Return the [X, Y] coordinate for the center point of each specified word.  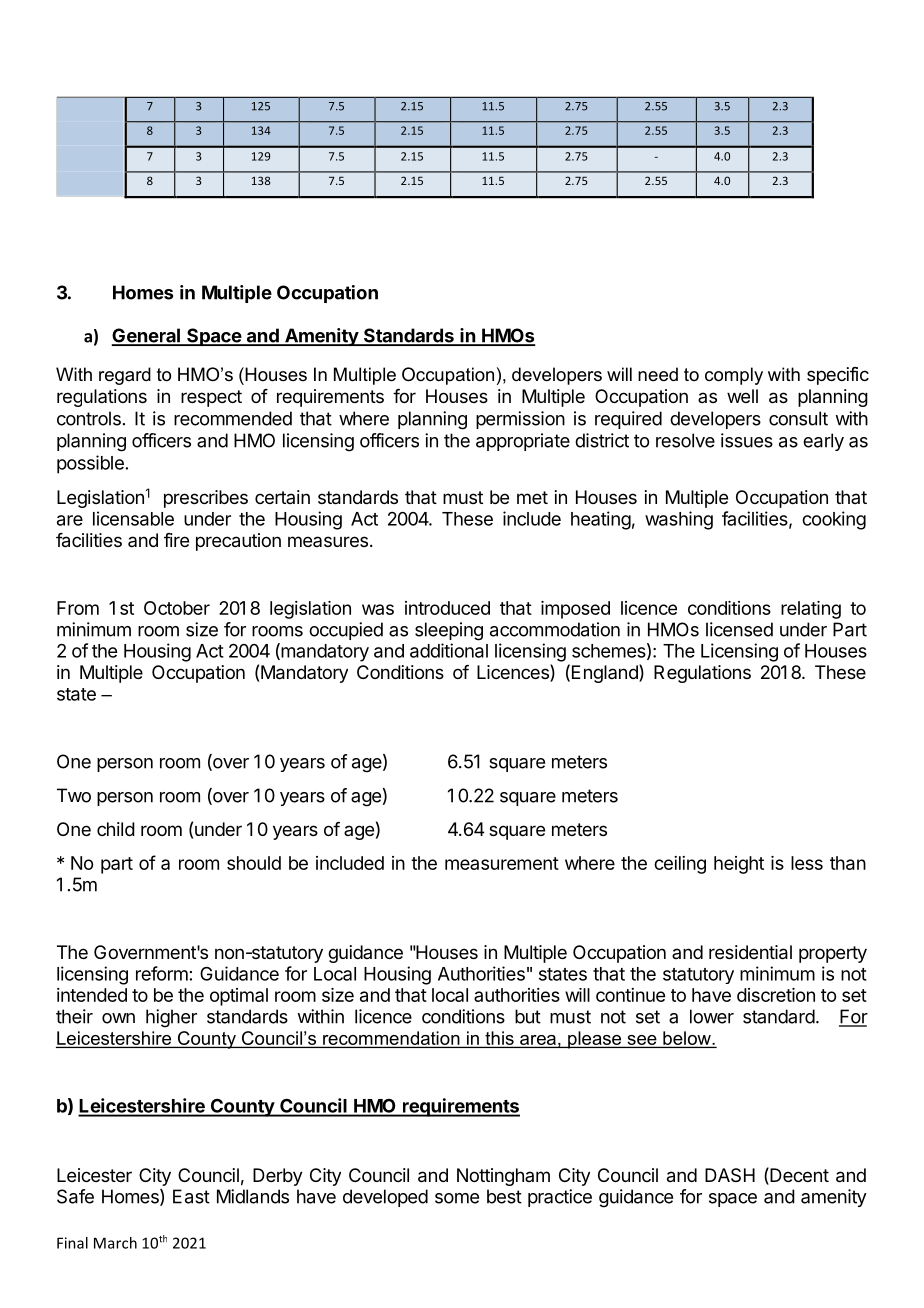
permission [520, 420]
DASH [730, 1175]
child [116, 829]
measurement [502, 863]
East [191, 1196]
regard [125, 376]
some [457, 1198]
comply [734, 376]
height [739, 865]
